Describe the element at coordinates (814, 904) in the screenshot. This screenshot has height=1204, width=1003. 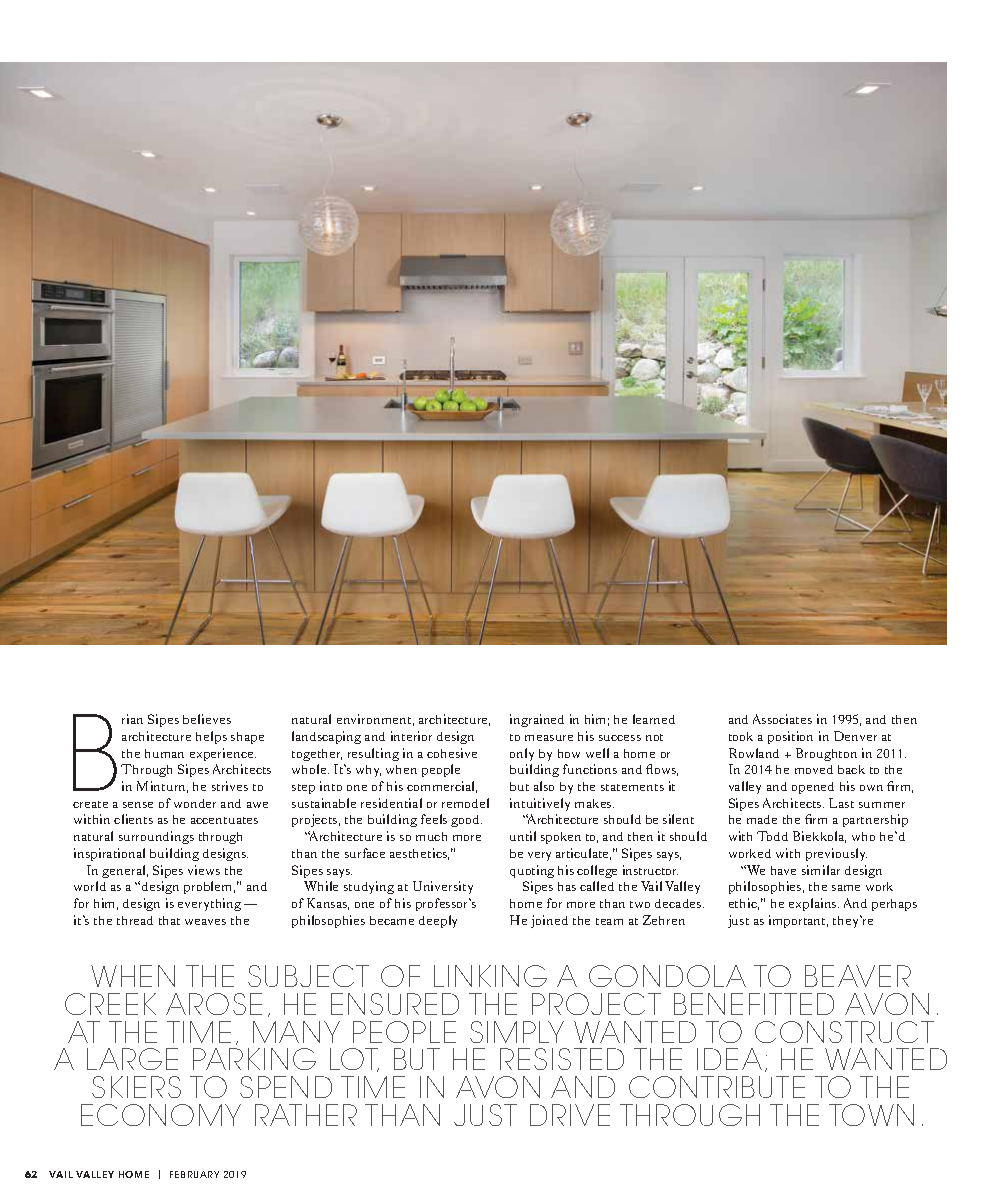
I see `explains` at that location.
